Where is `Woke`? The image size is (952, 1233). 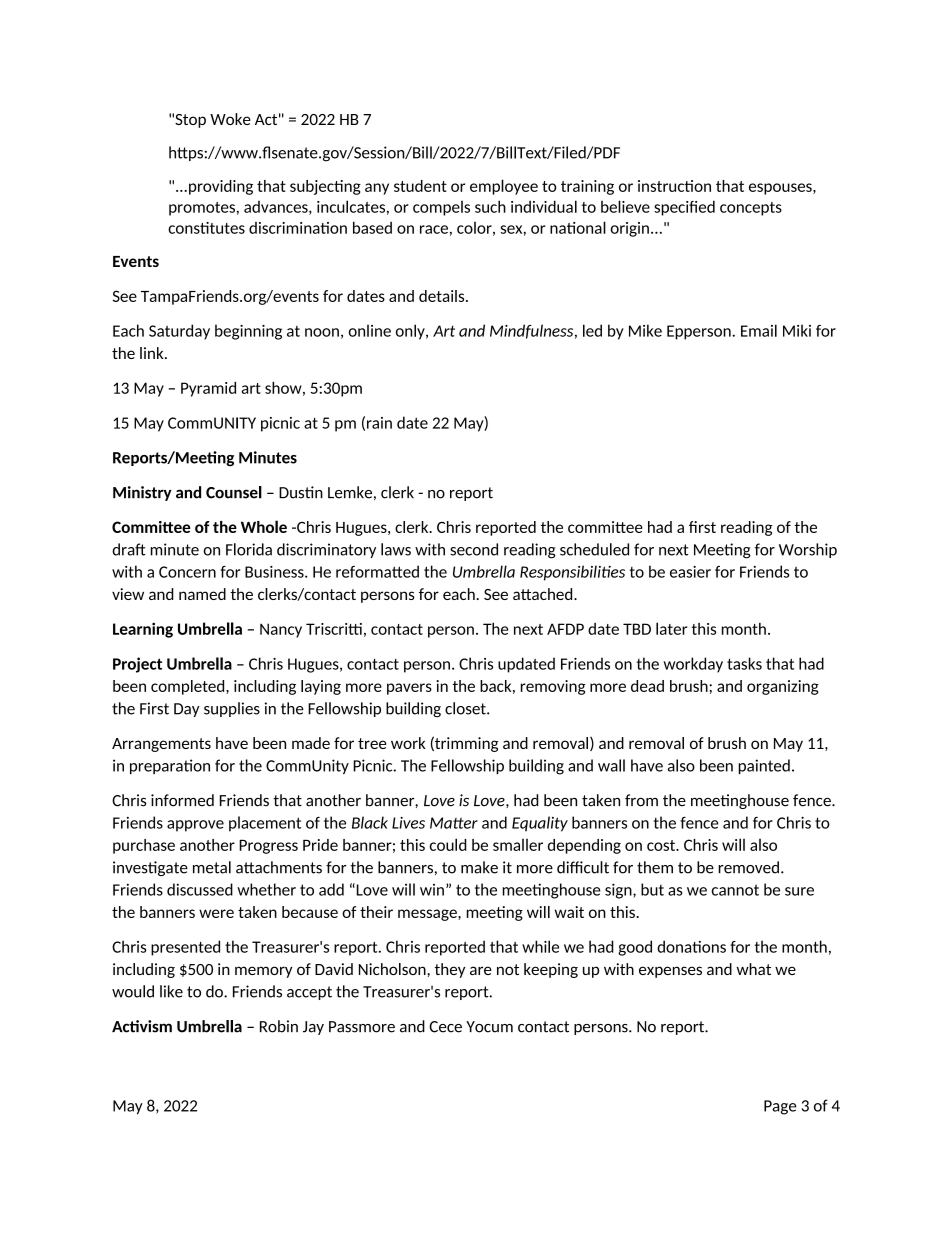
Woke is located at coordinates (230, 119).
